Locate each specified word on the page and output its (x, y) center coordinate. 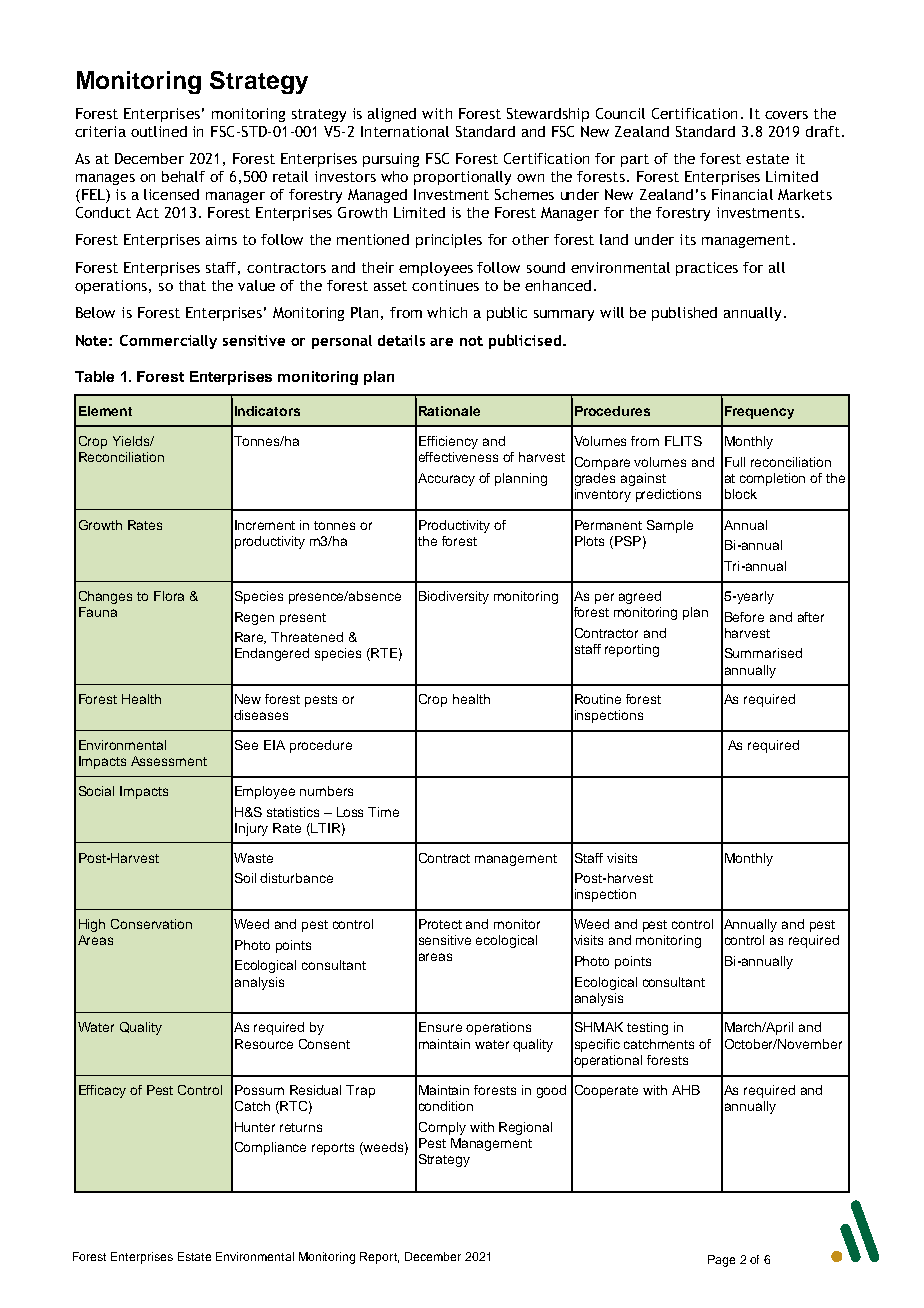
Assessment (169, 761)
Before (744, 617)
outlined (159, 131)
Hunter (255, 1127)
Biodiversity (454, 597)
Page (721, 1261)
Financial (742, 194)
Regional (525, 1128)
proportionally (462, 178)
